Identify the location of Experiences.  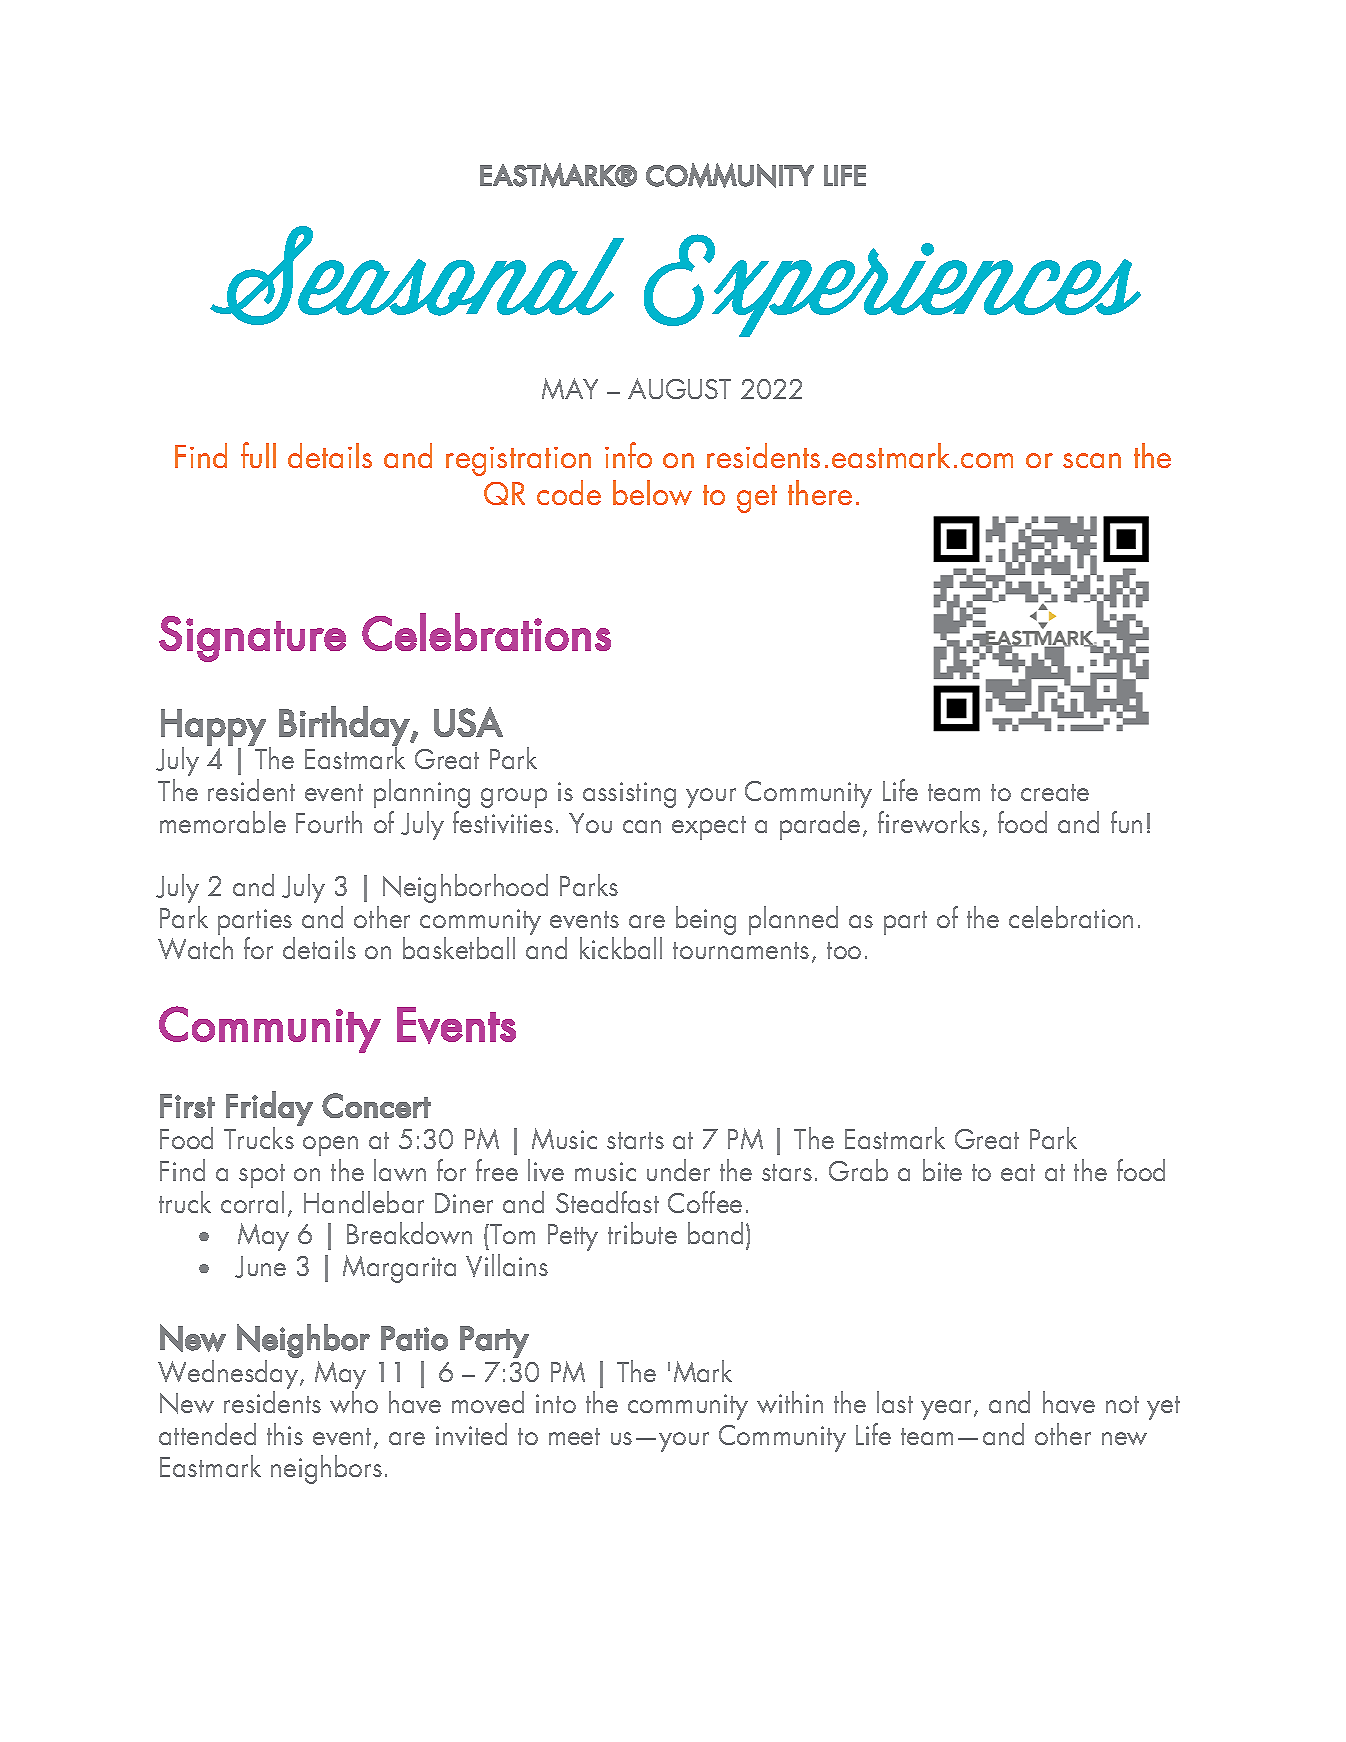
(892, 285).
